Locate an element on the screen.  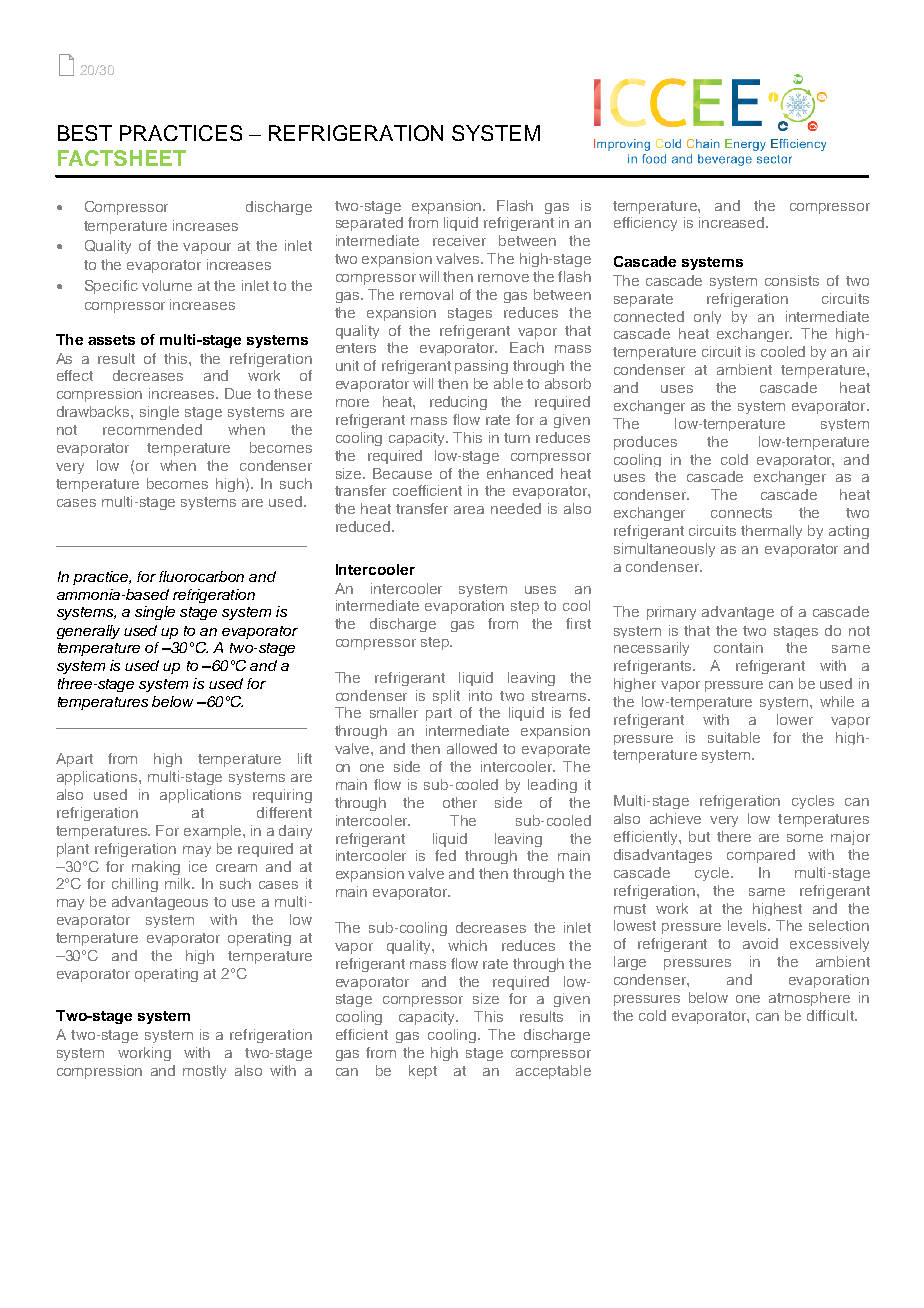
first is located at coordinates (578, 623).
